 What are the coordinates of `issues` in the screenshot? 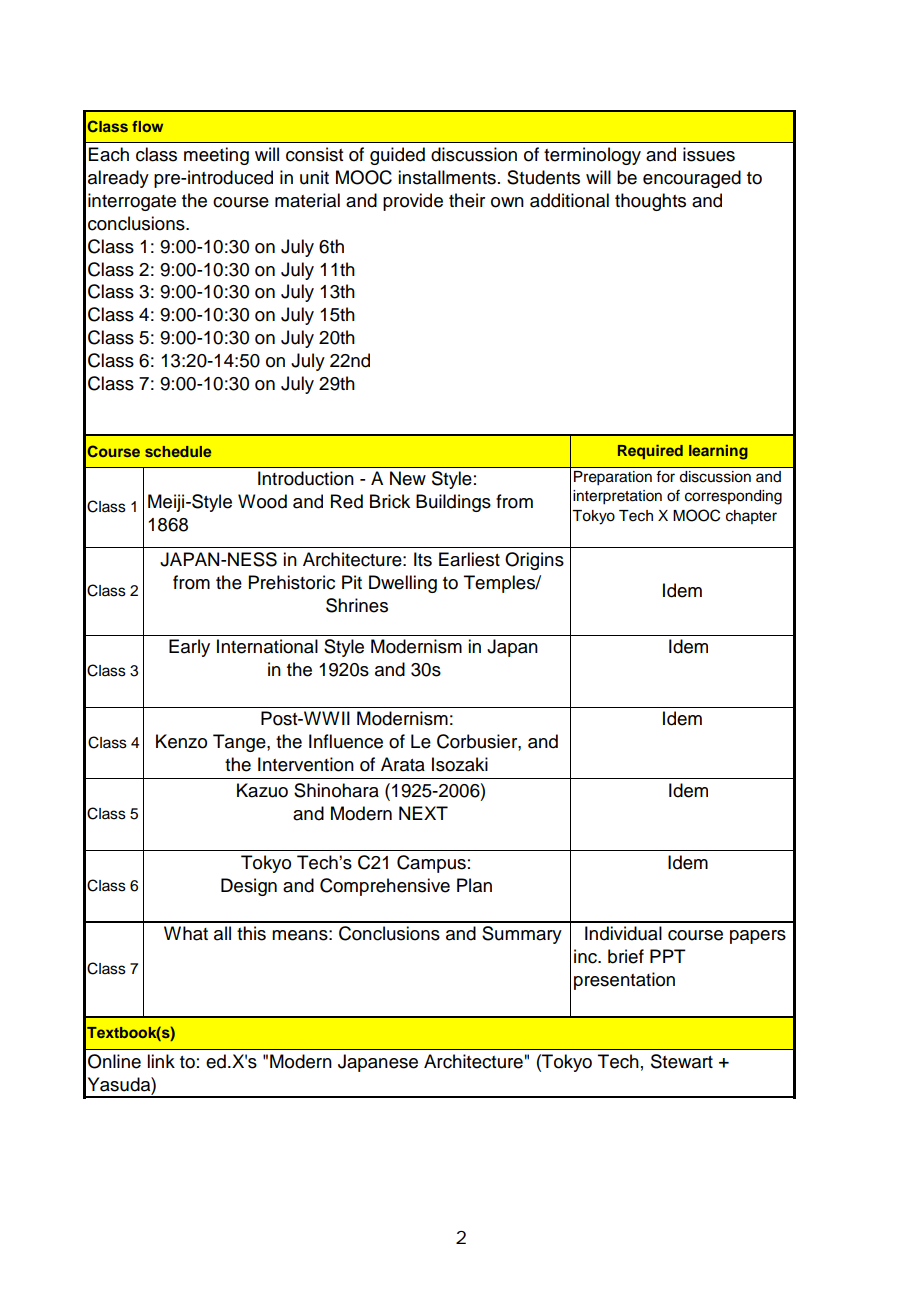 It's located at (709, 154).
